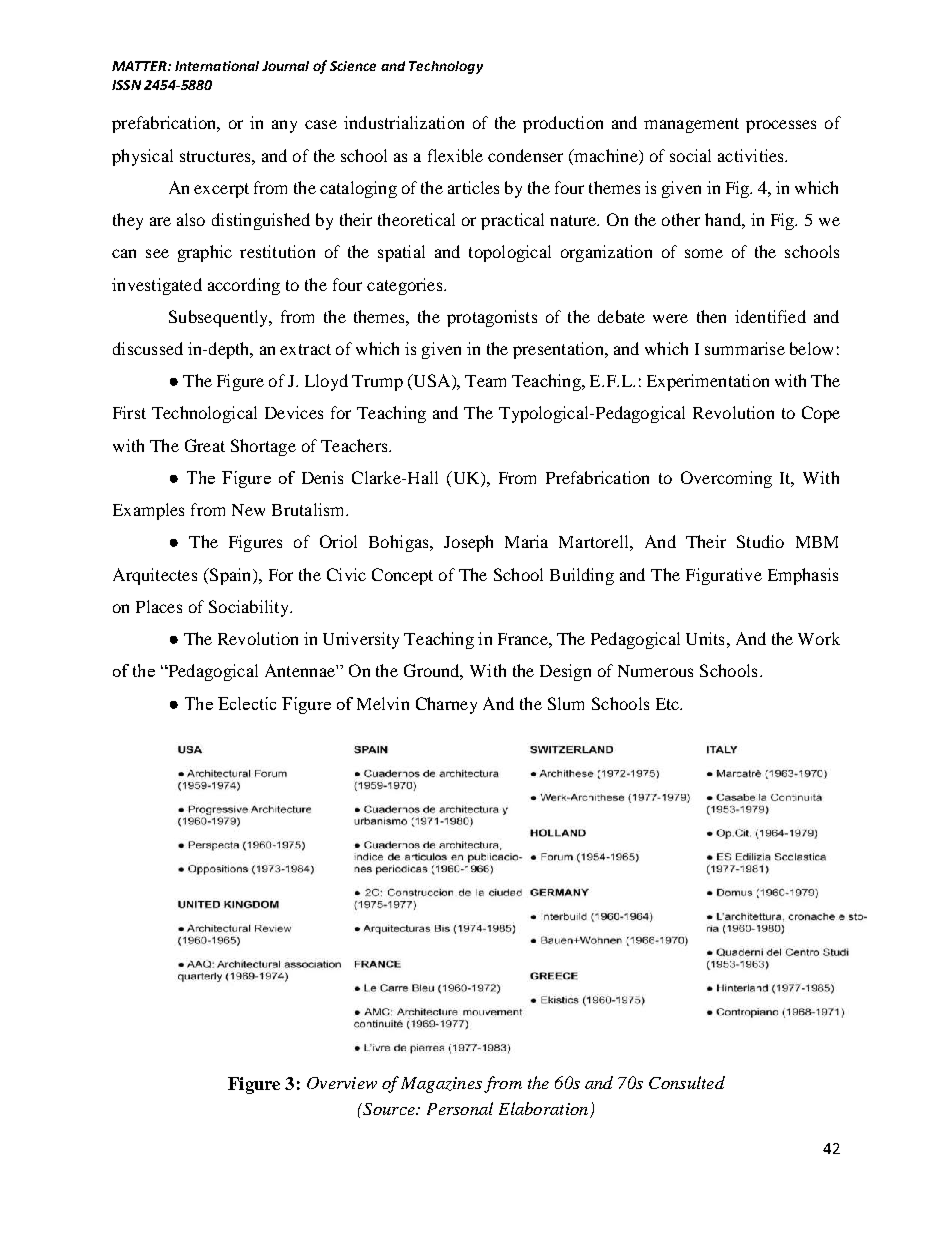 The image size is (952, 1233). I want to click on Experimentation, so click(708, 382).
